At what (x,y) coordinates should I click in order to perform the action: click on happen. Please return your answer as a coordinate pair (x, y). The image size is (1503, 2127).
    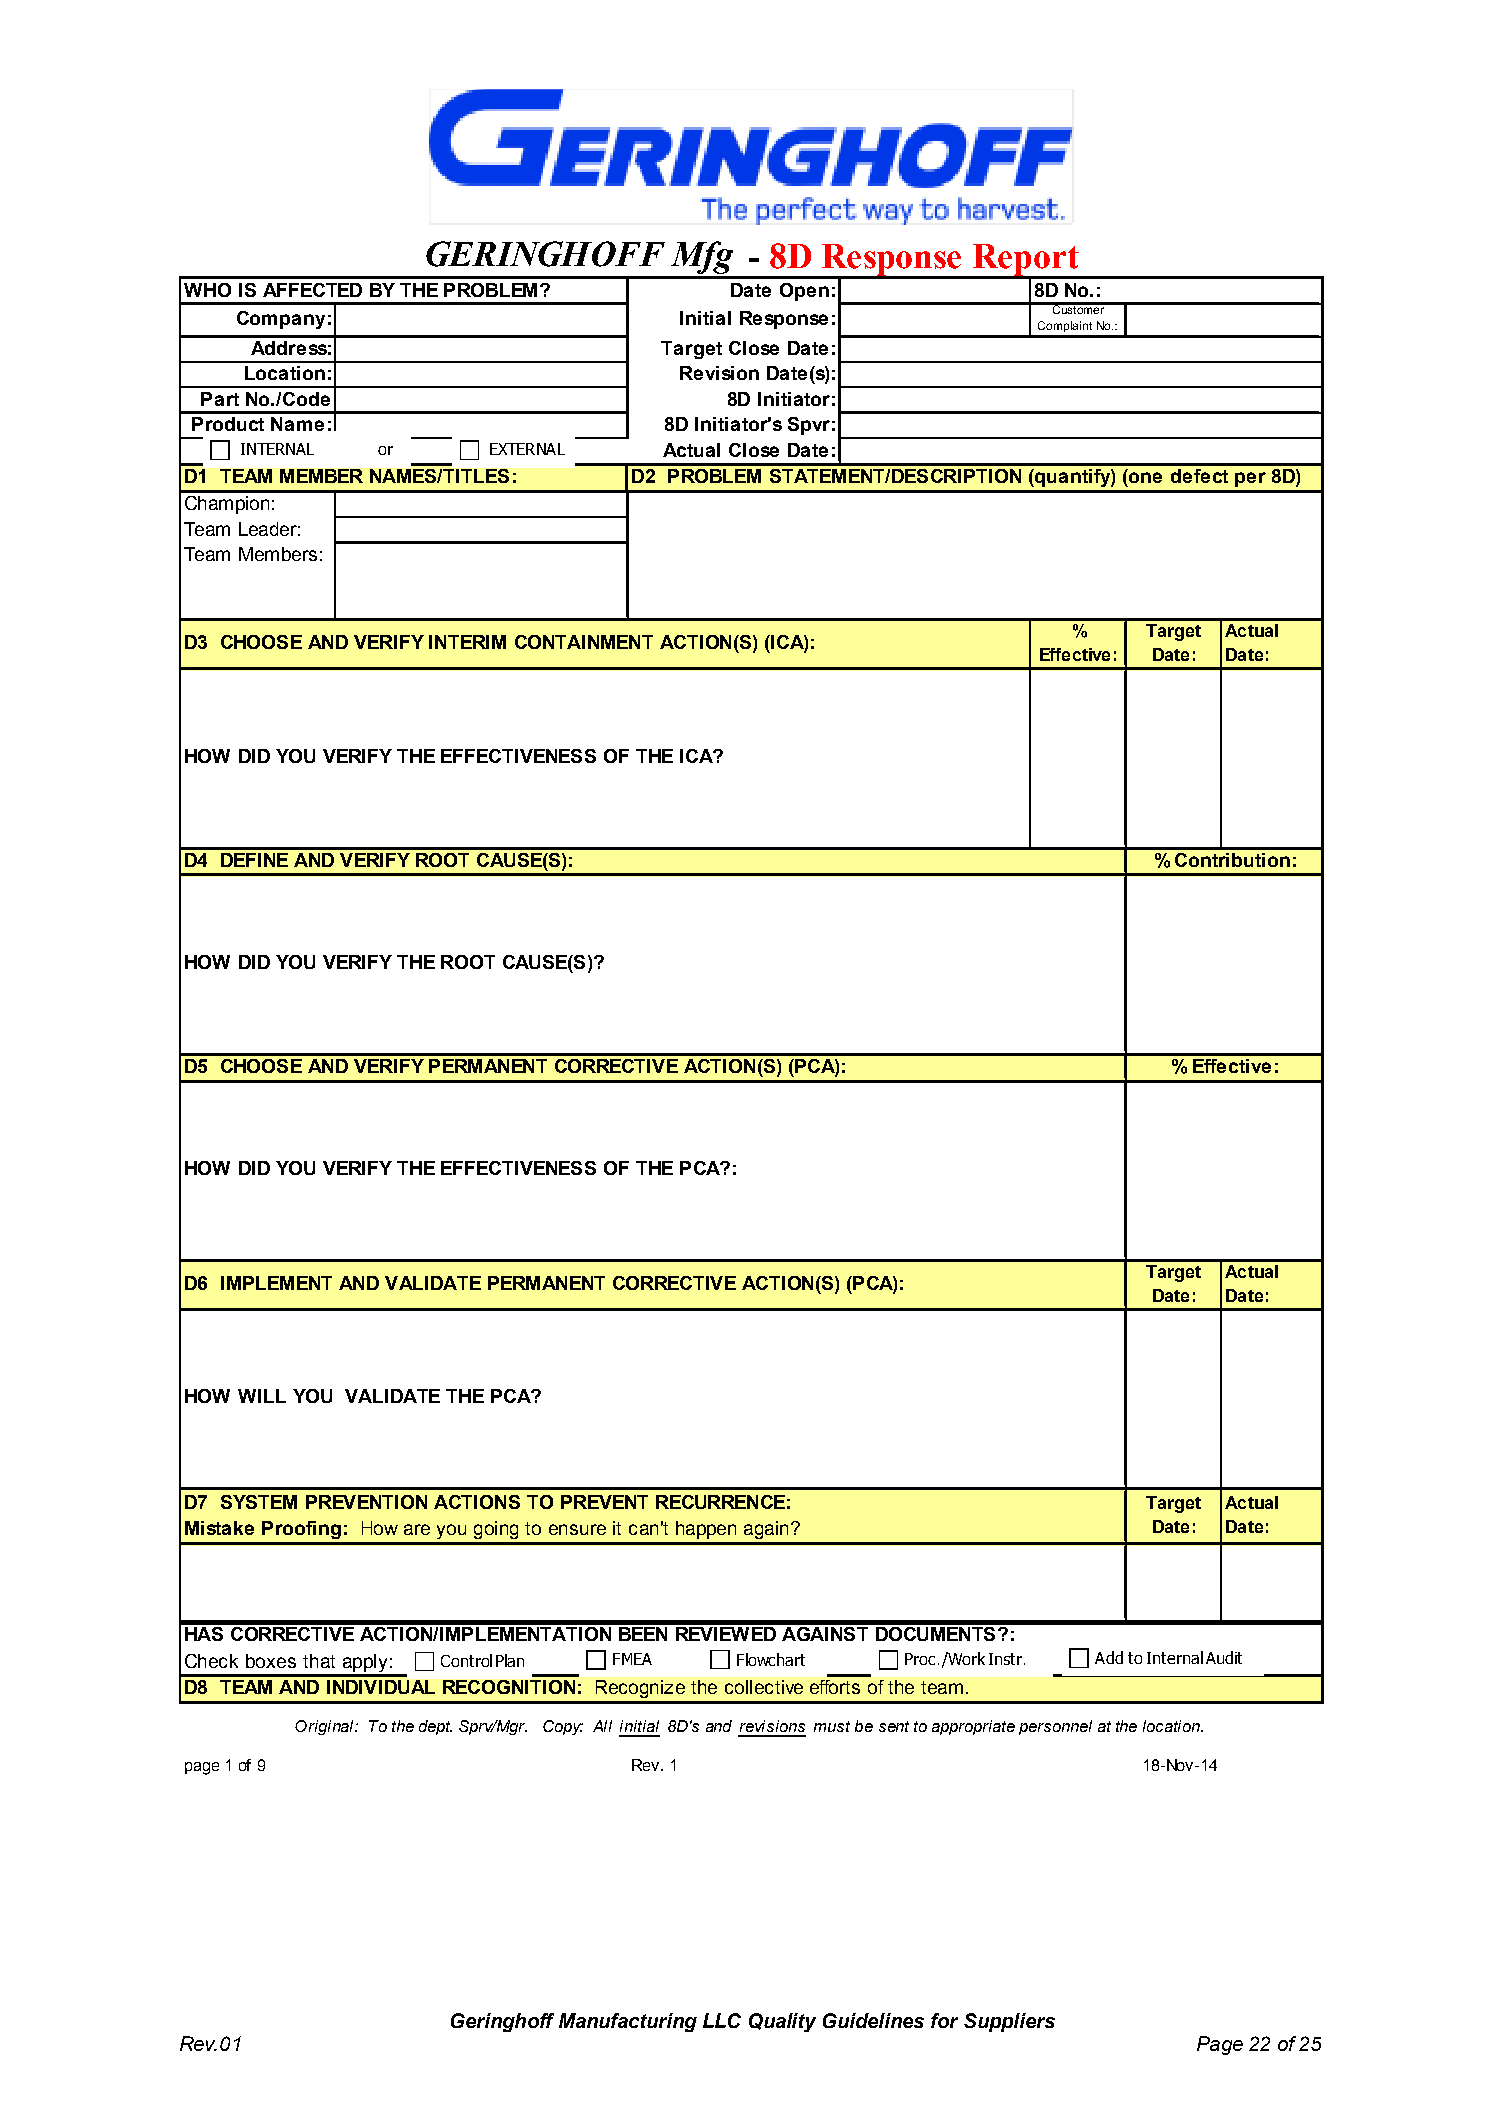
    Looking at the image, I should click on (706, 1530).
